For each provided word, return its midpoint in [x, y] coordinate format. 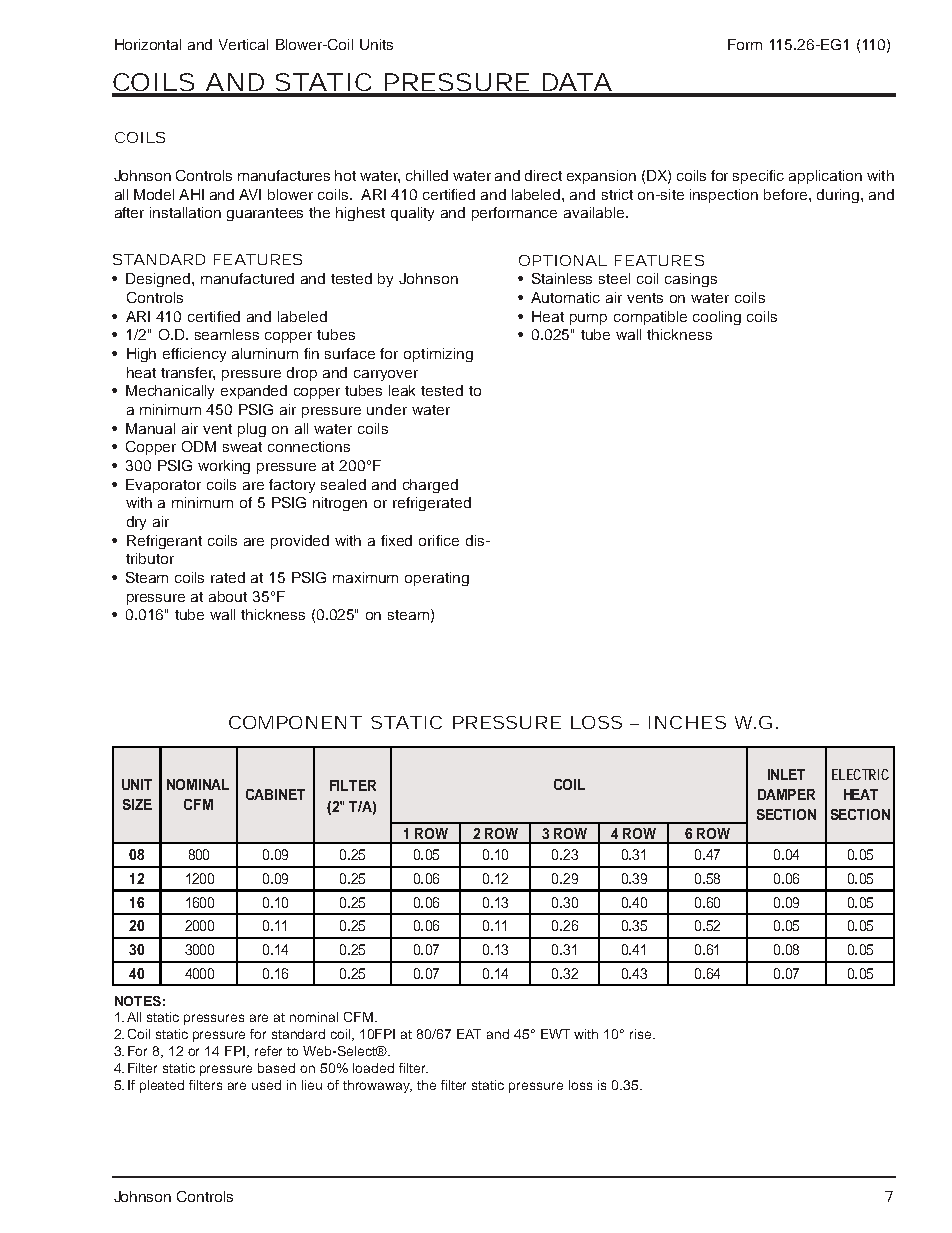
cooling [717, 318]
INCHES [687, 722]
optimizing [438, 355]
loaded [373, 1068]
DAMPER [786, 794]
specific [758, 177]
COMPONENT [295, 722]
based [276, 1068]
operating [437, 579]
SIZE [137, 804]
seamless [227, 334]
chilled [427, 175]
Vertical [243, 44]
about [228, 596]
